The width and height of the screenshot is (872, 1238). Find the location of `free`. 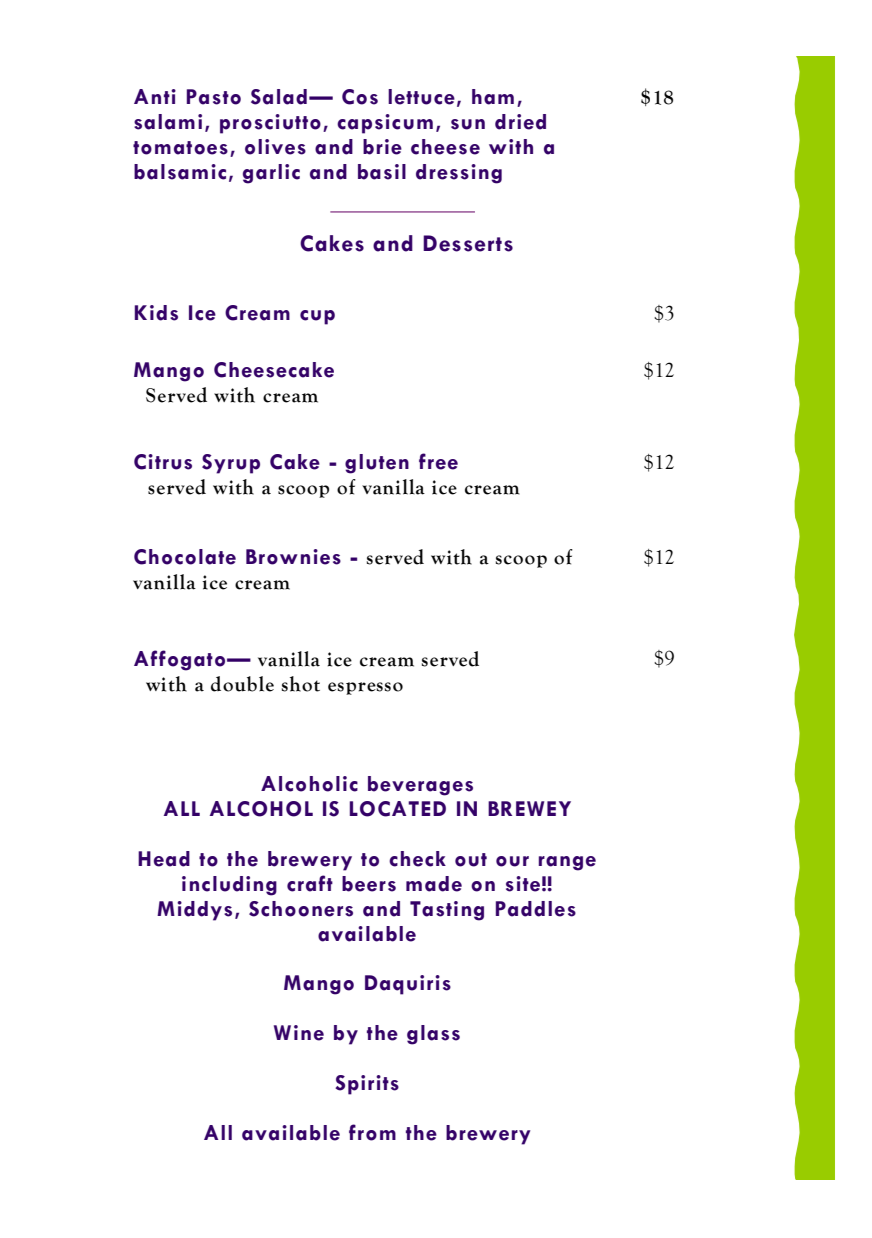

free is located at coordinates (438, 461).
